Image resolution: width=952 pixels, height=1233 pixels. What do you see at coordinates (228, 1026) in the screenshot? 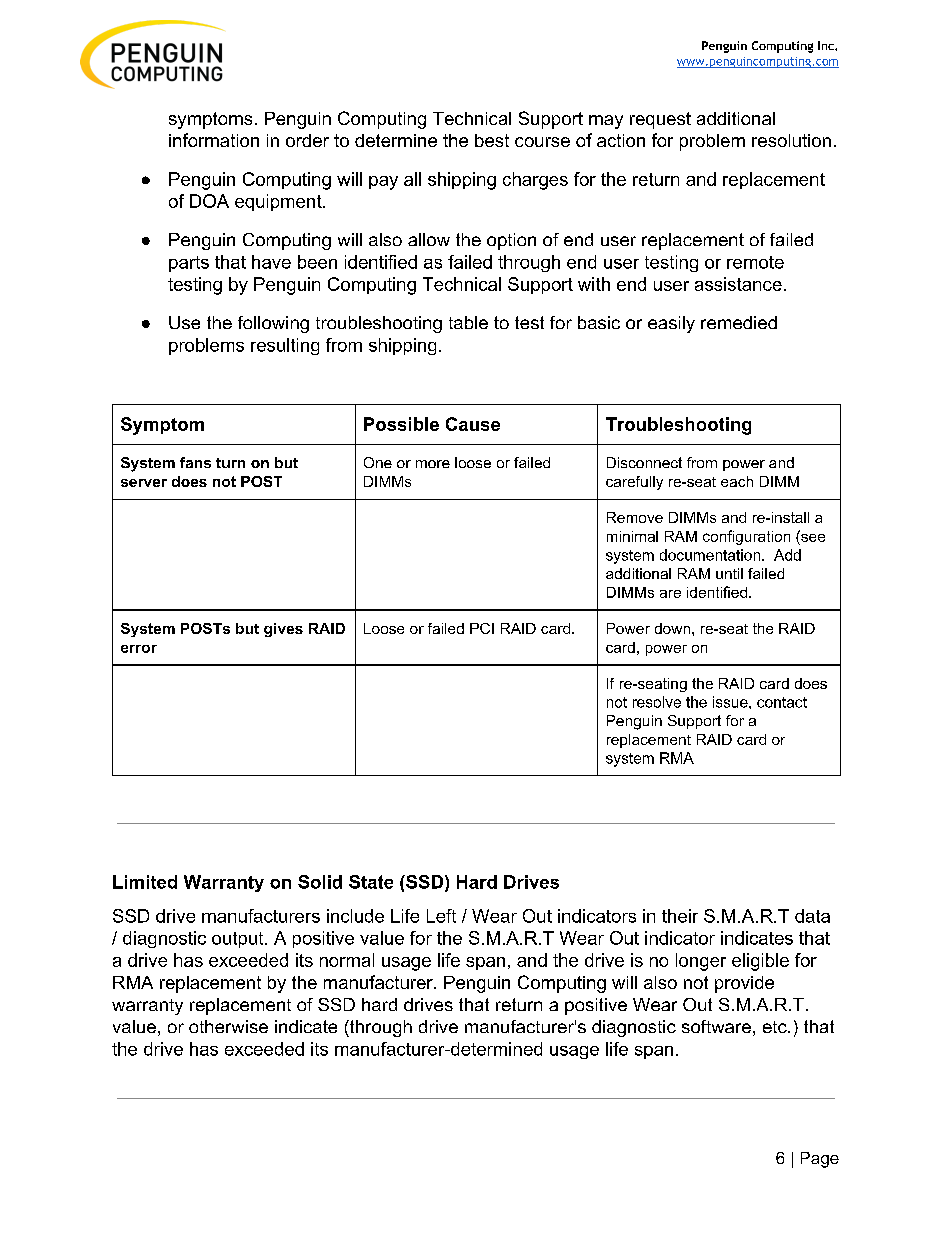
I see `otherwise` at bounding box center [228, 1026].
